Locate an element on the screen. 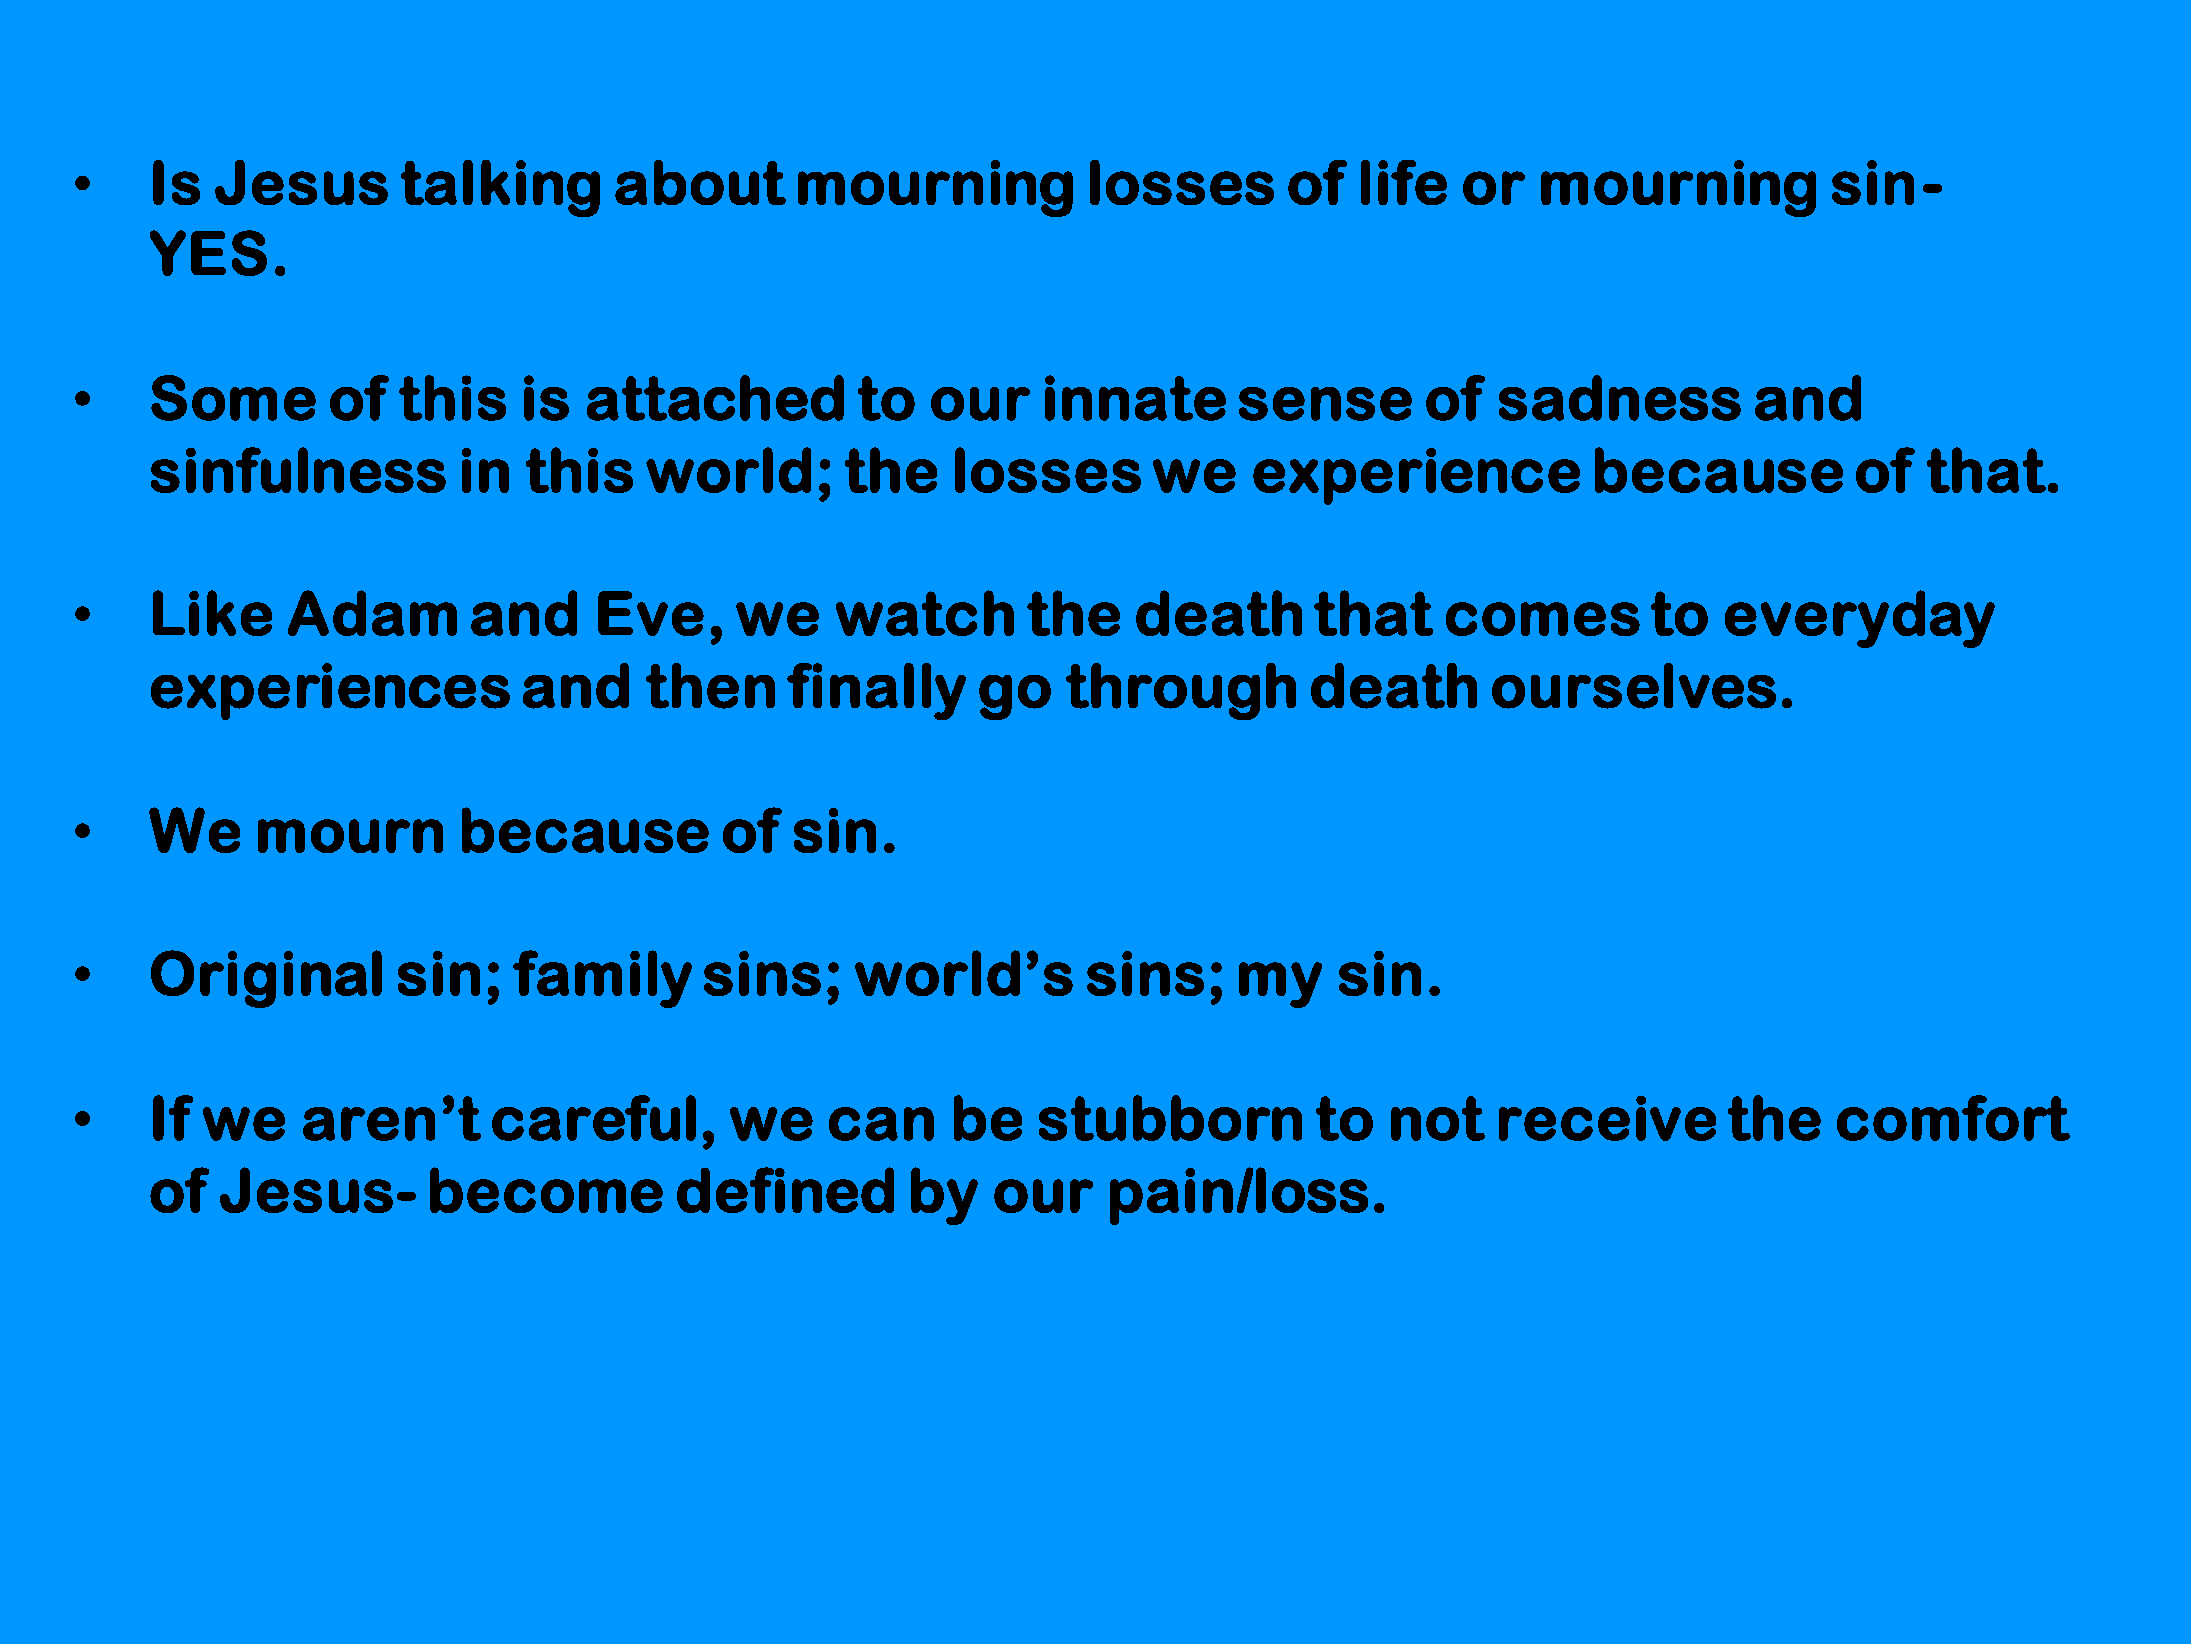 This screenshot has width=2191, height=1644. Original is located at coordinates (266, 979).
